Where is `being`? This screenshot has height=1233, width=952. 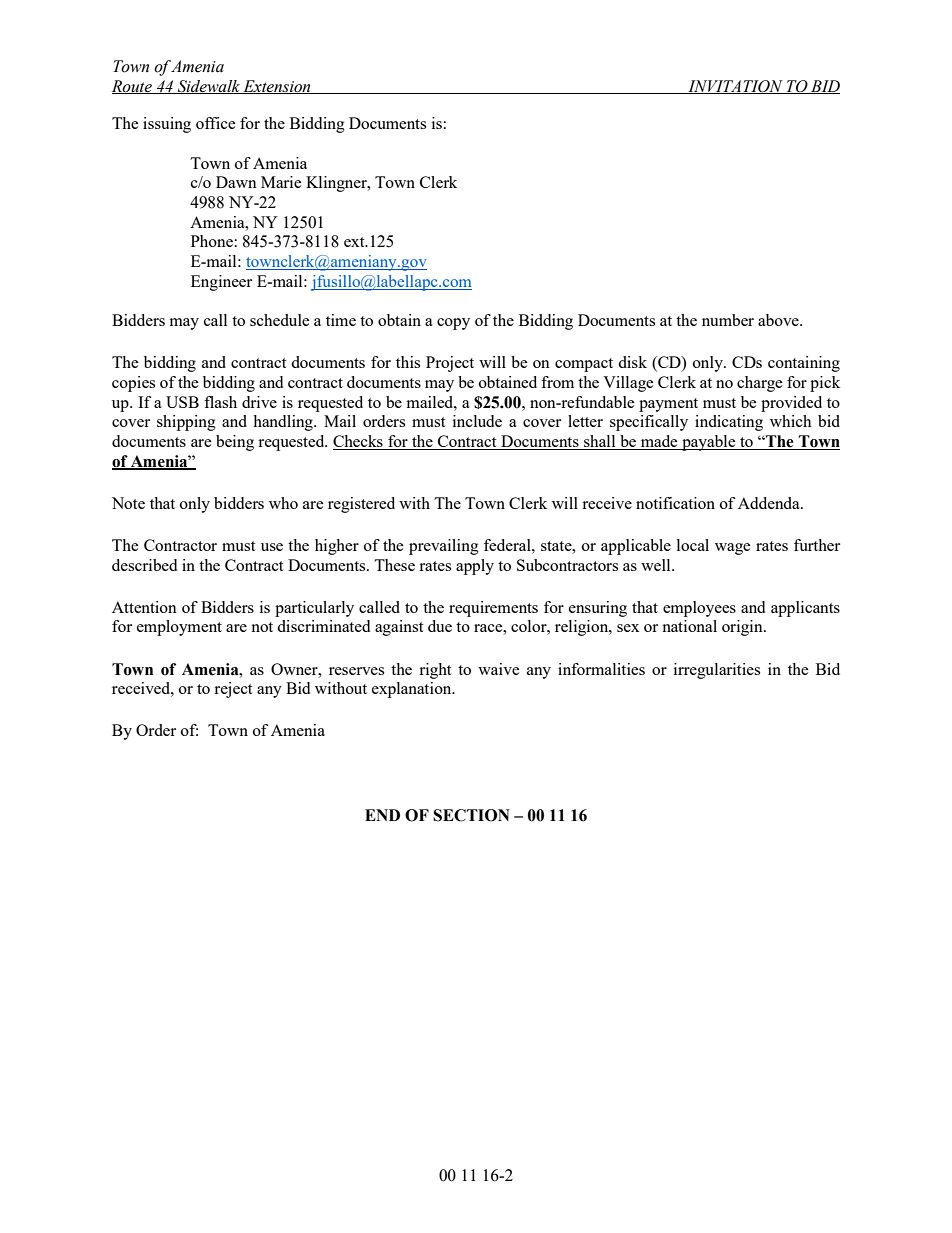 being is located at coordinates (235, 443).
